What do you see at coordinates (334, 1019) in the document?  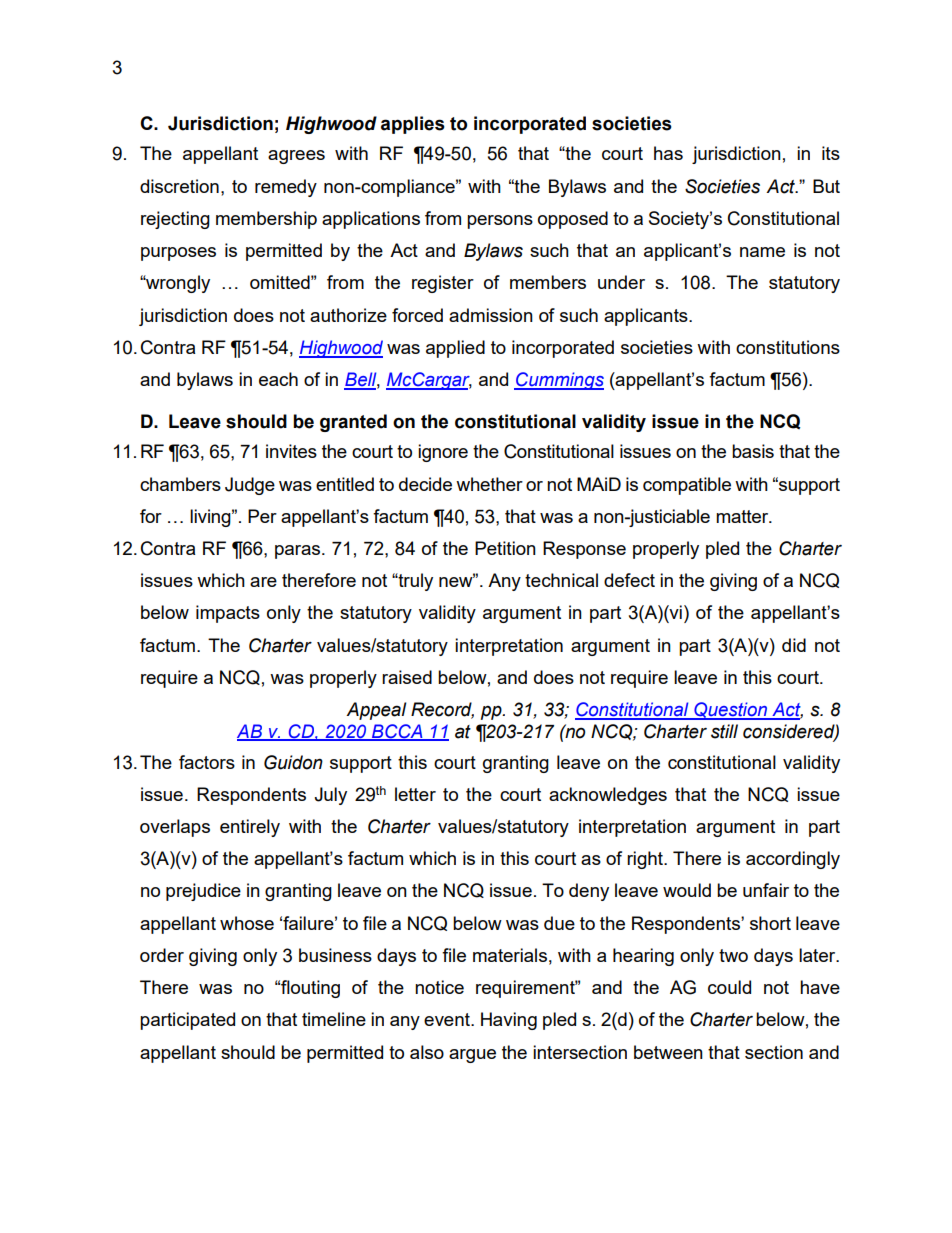 I see `timeline` at bounding box center [334, 1019].
